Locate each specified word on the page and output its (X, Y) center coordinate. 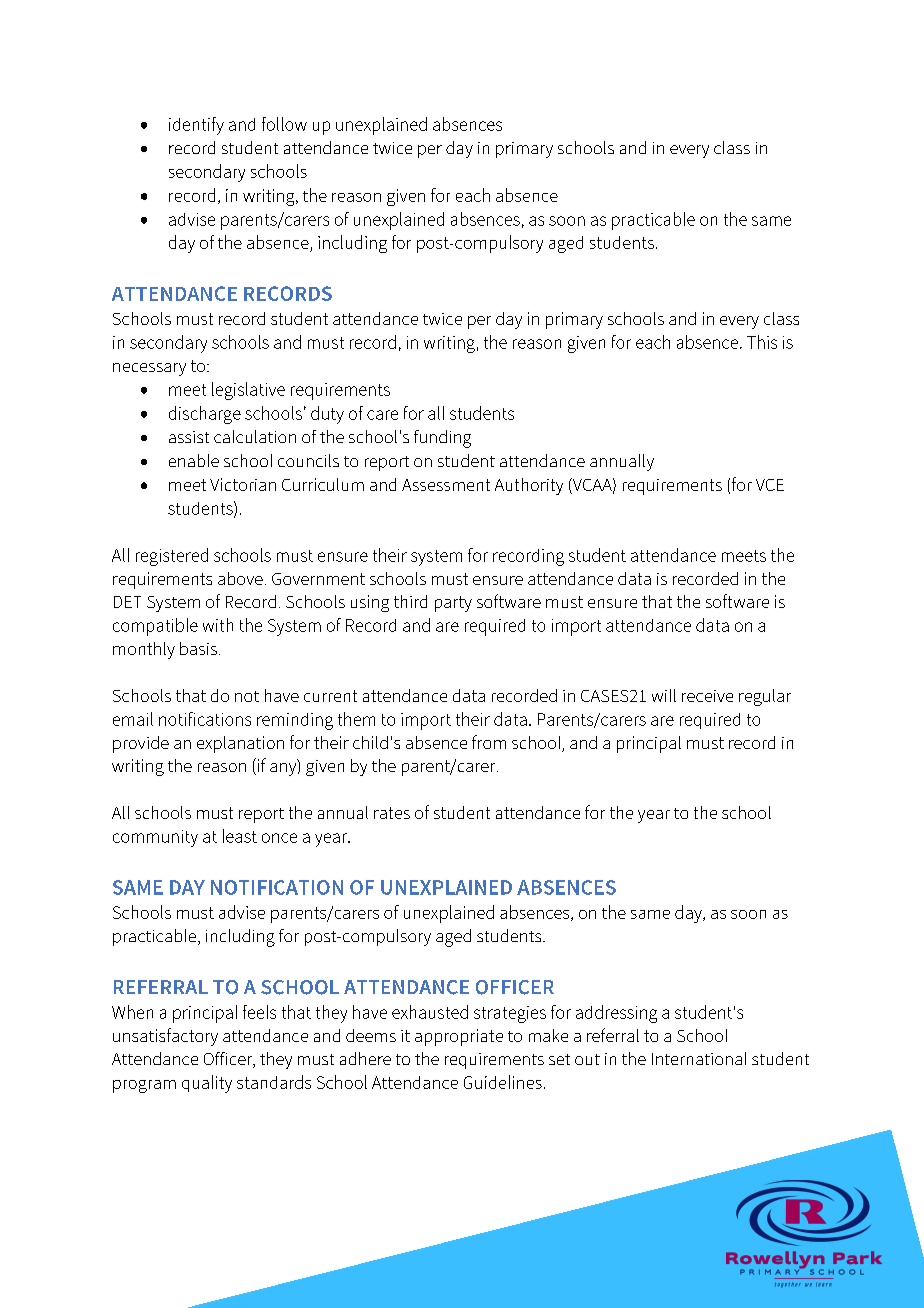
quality (207, 1084)
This (762, 342)
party (453, 604)
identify (196, 126)
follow (284, 124)
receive (707, 696)
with (218, 625)
